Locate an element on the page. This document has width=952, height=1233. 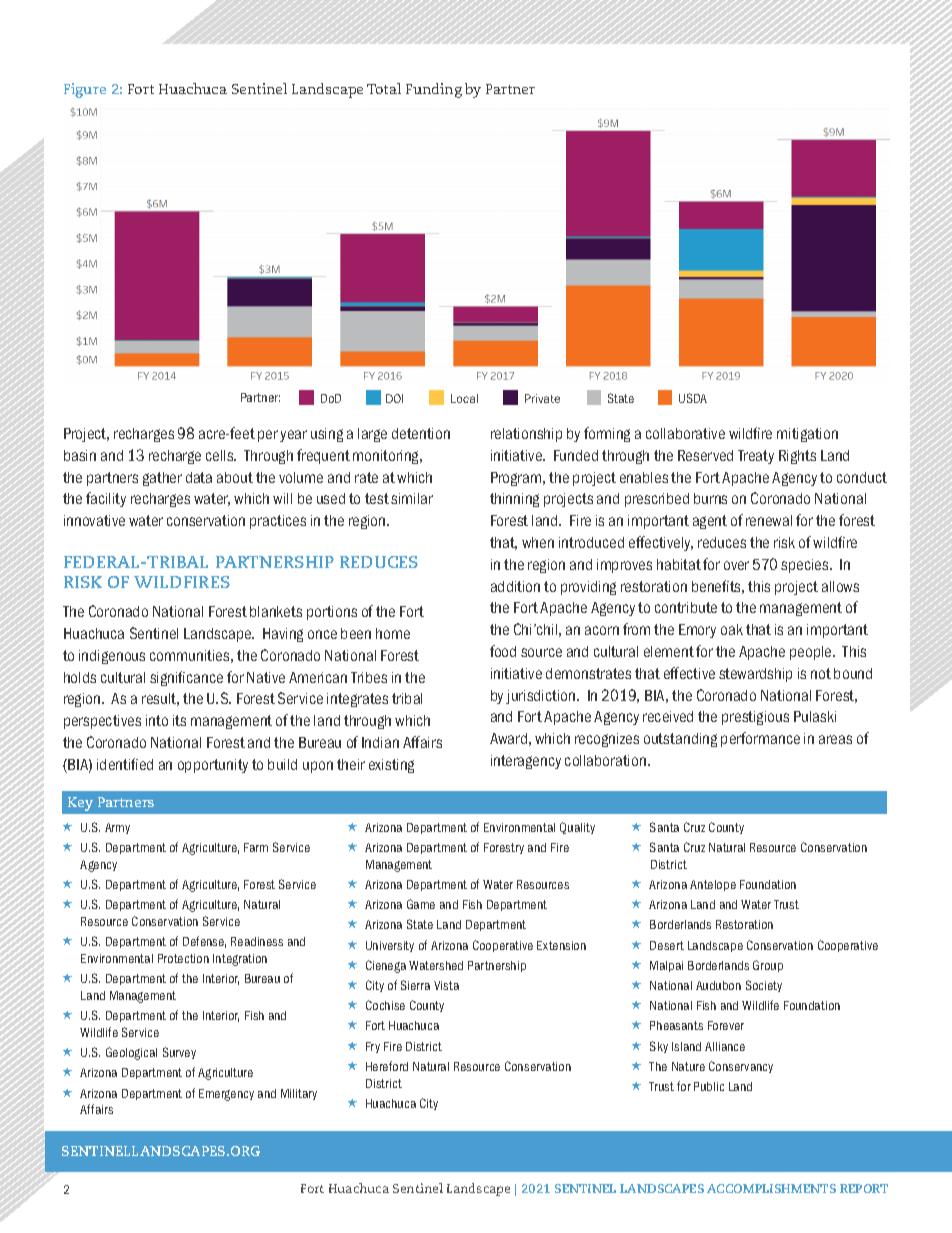
cells is located at coordinates (221, 455).
